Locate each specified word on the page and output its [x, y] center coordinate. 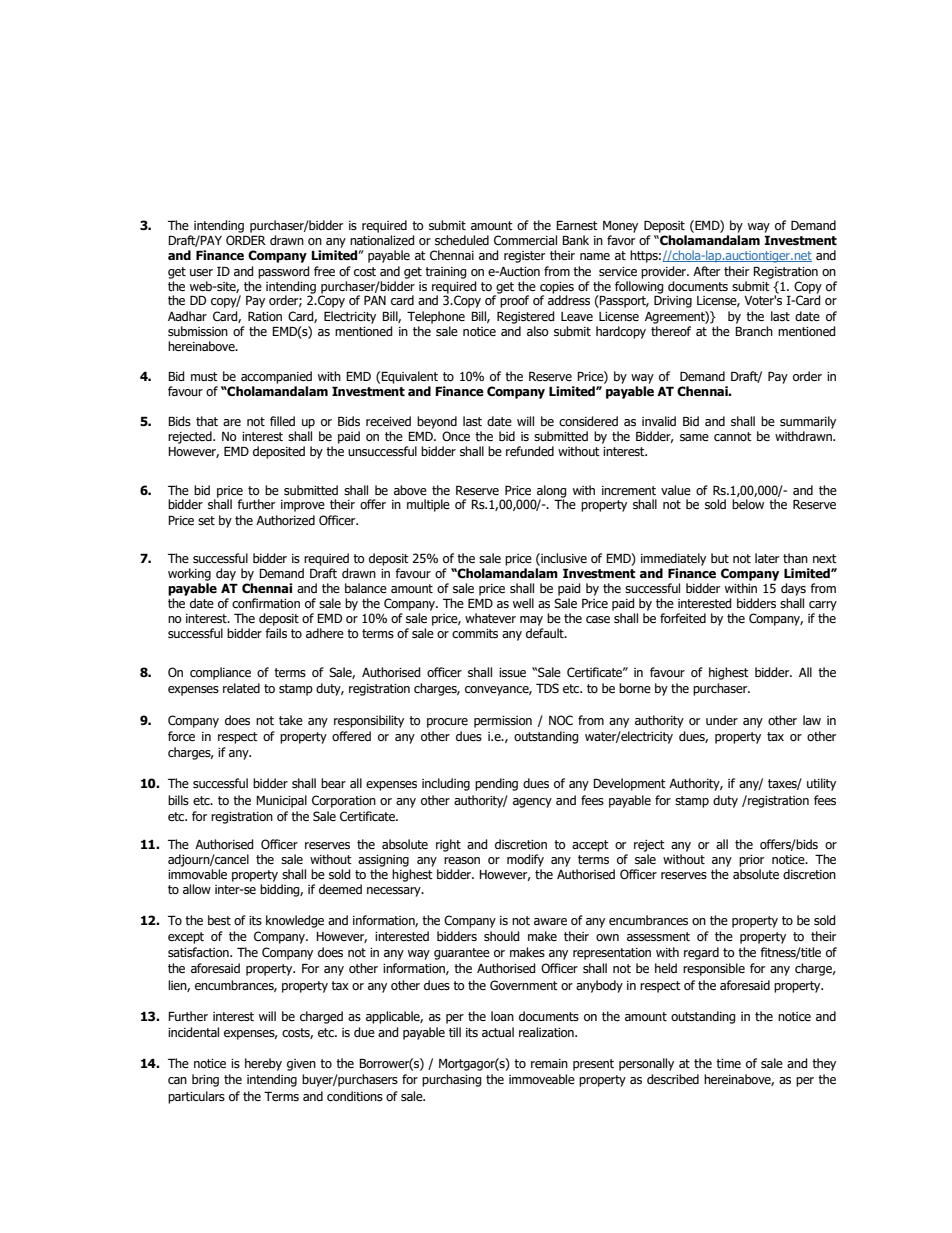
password [284, 272]
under [722, 720]
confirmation [266, 603]
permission [503, 722]
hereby [263, 1064]
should [502, 936]
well [523, 603]
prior [751, 861]
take [291, 720]
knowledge [295, 921]
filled [282, 421]
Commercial [525, 240]
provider [664, 272]
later [767, 558]
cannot [733, 436]
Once [456, 436]
